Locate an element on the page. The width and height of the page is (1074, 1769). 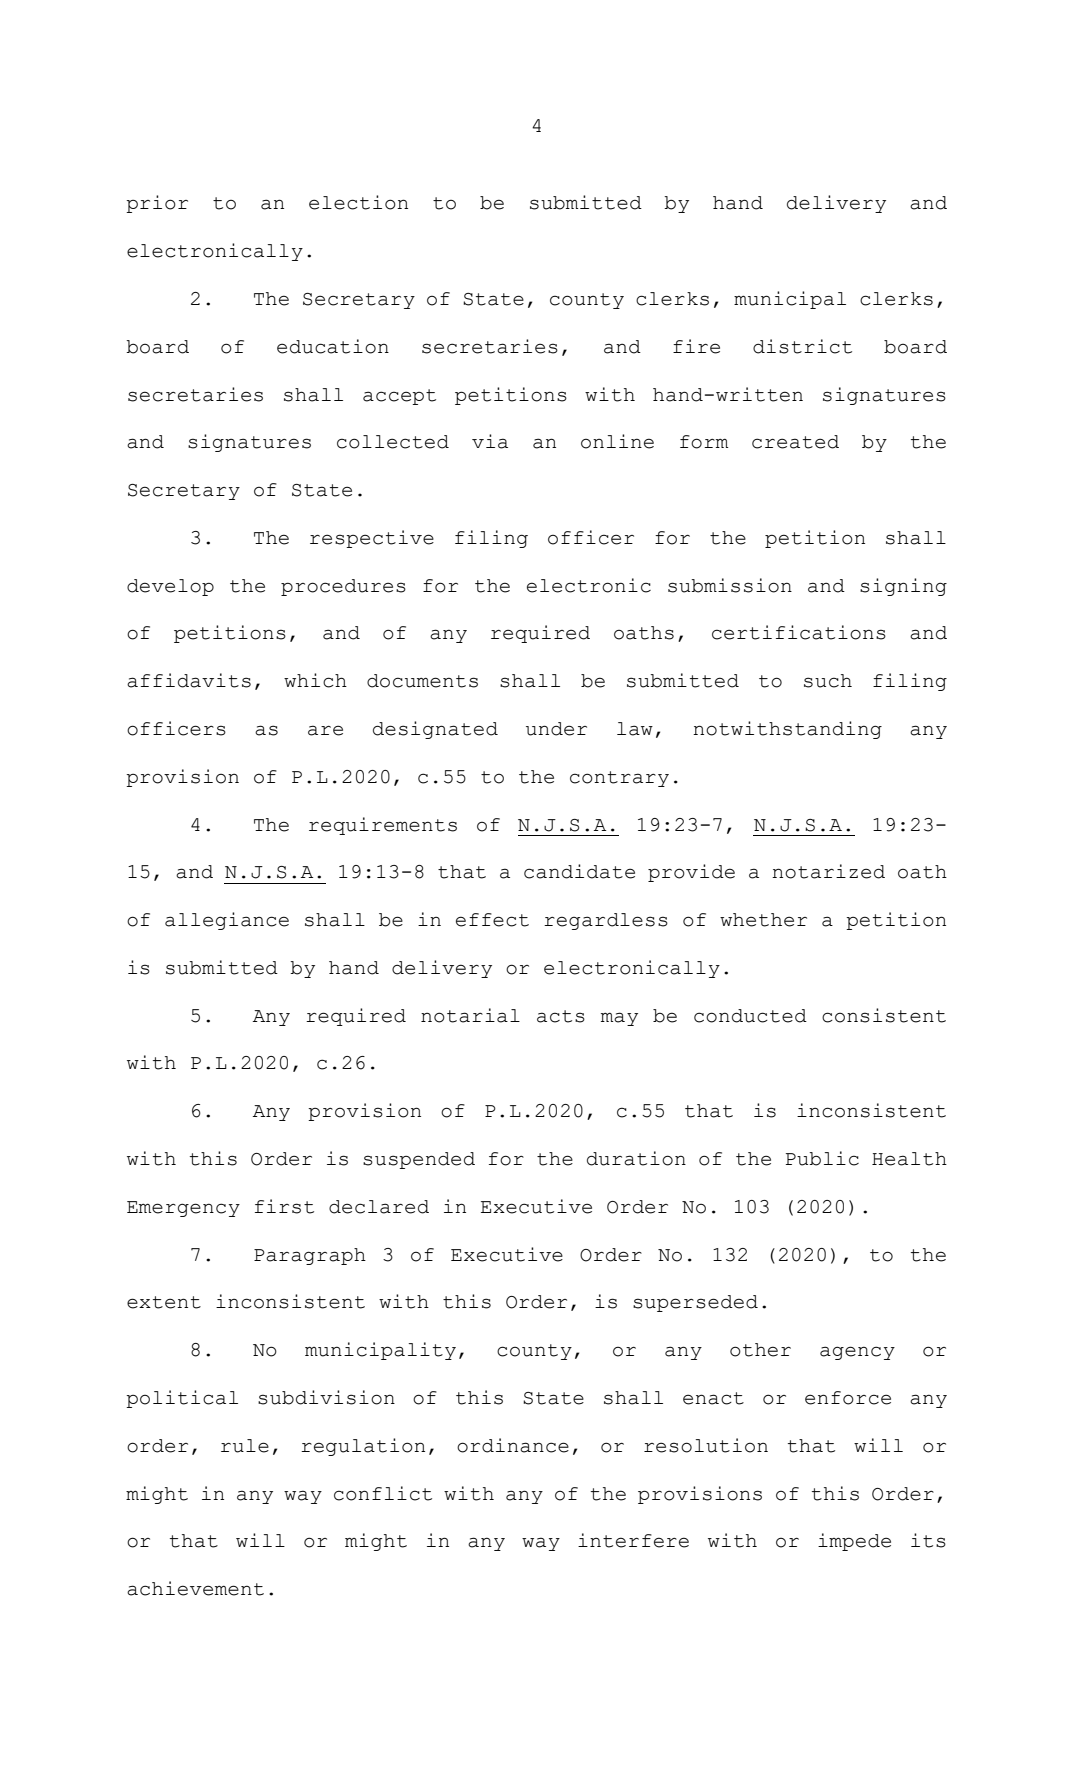
effect is located at coordinates (492, 920).
